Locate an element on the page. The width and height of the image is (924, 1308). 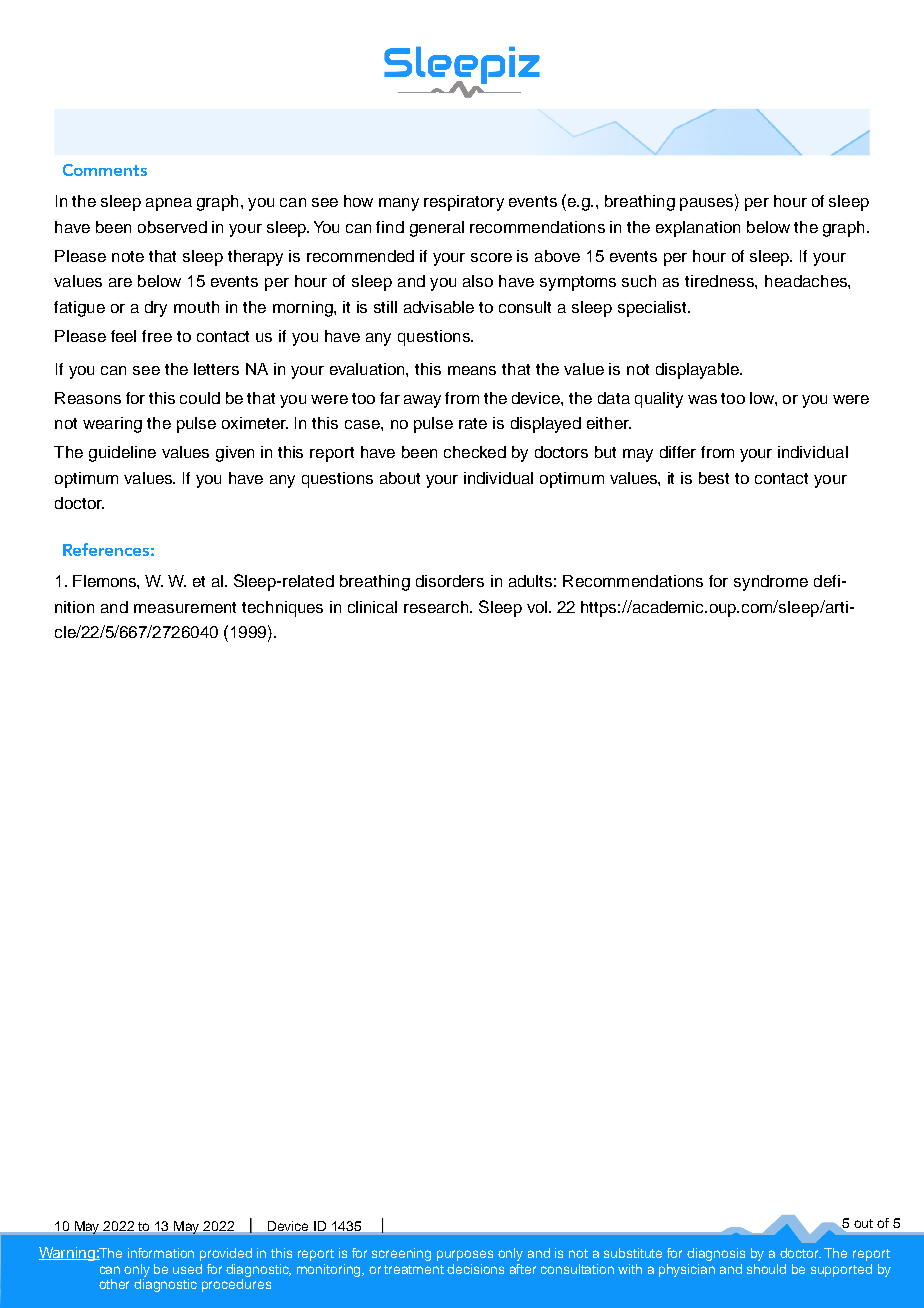
research is located at coordinates (437, 607).
